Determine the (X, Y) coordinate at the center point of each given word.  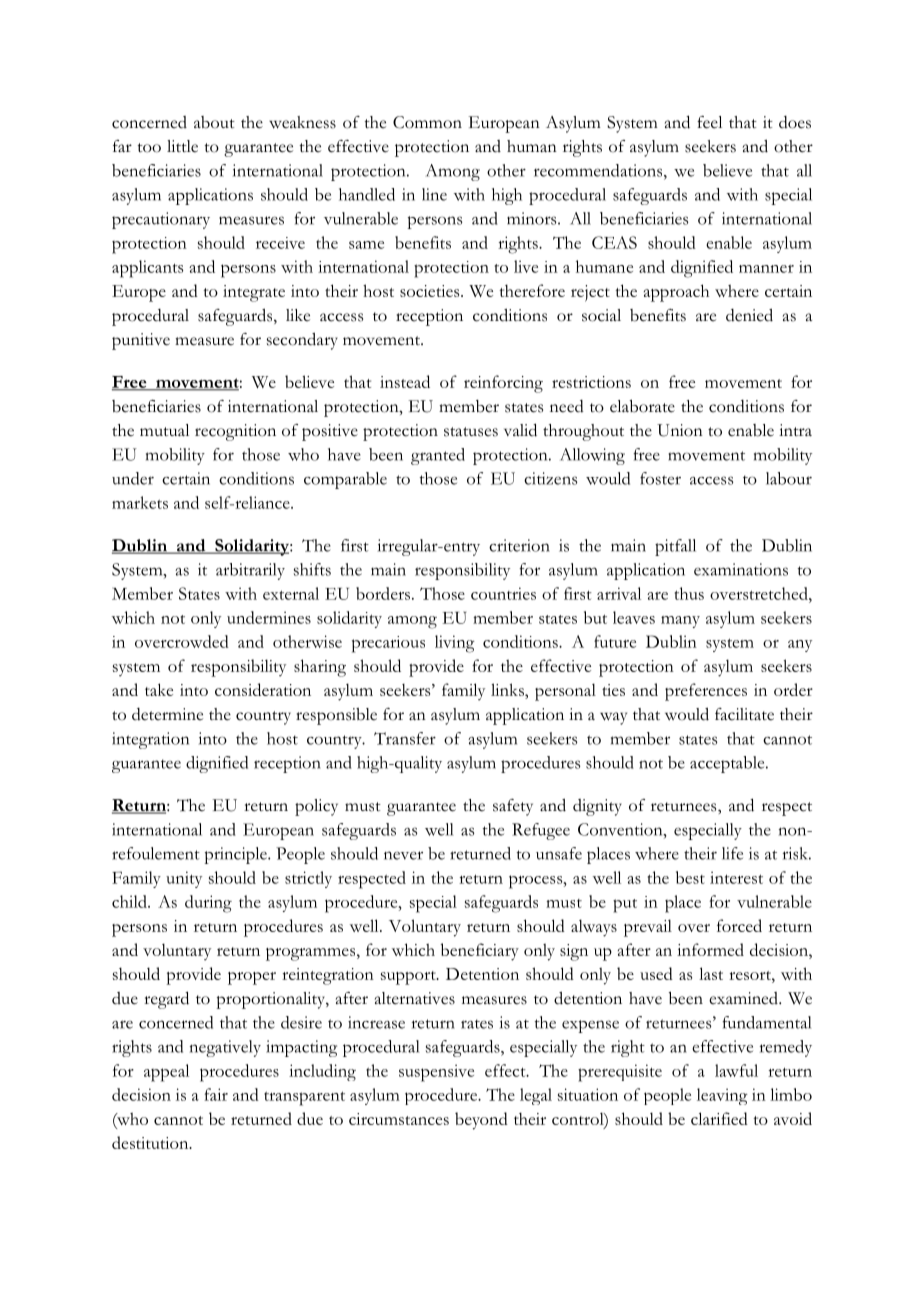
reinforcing (503, 384)
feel (709, 122)
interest (736, 877)
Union (680, 430)
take (159, 689)
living (455, 644)
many (680, 622)
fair (216, 1094)
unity (184, 879)
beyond (481, 1121)
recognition (235, 432)
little (182, 146)
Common (427, 122)
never (403, 855)
